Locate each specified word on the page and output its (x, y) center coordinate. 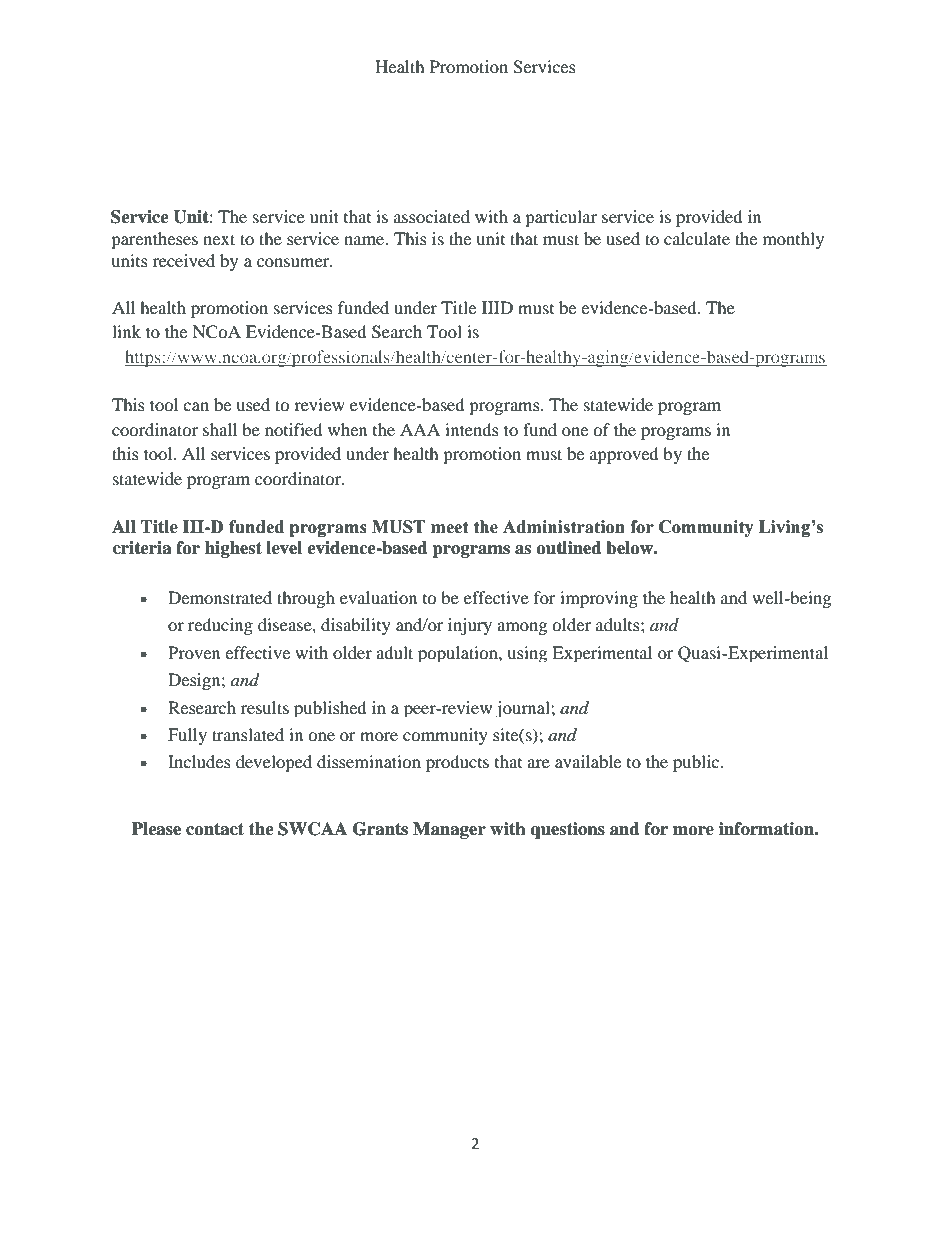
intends (472, 429)
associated (432, 216)
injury (470, 626)
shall (220, 429)
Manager (449, 830)
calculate (697, 238)
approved (624, 455)
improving (599, 599)
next (219, 239)
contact (215, 829)
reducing (220, 626)
